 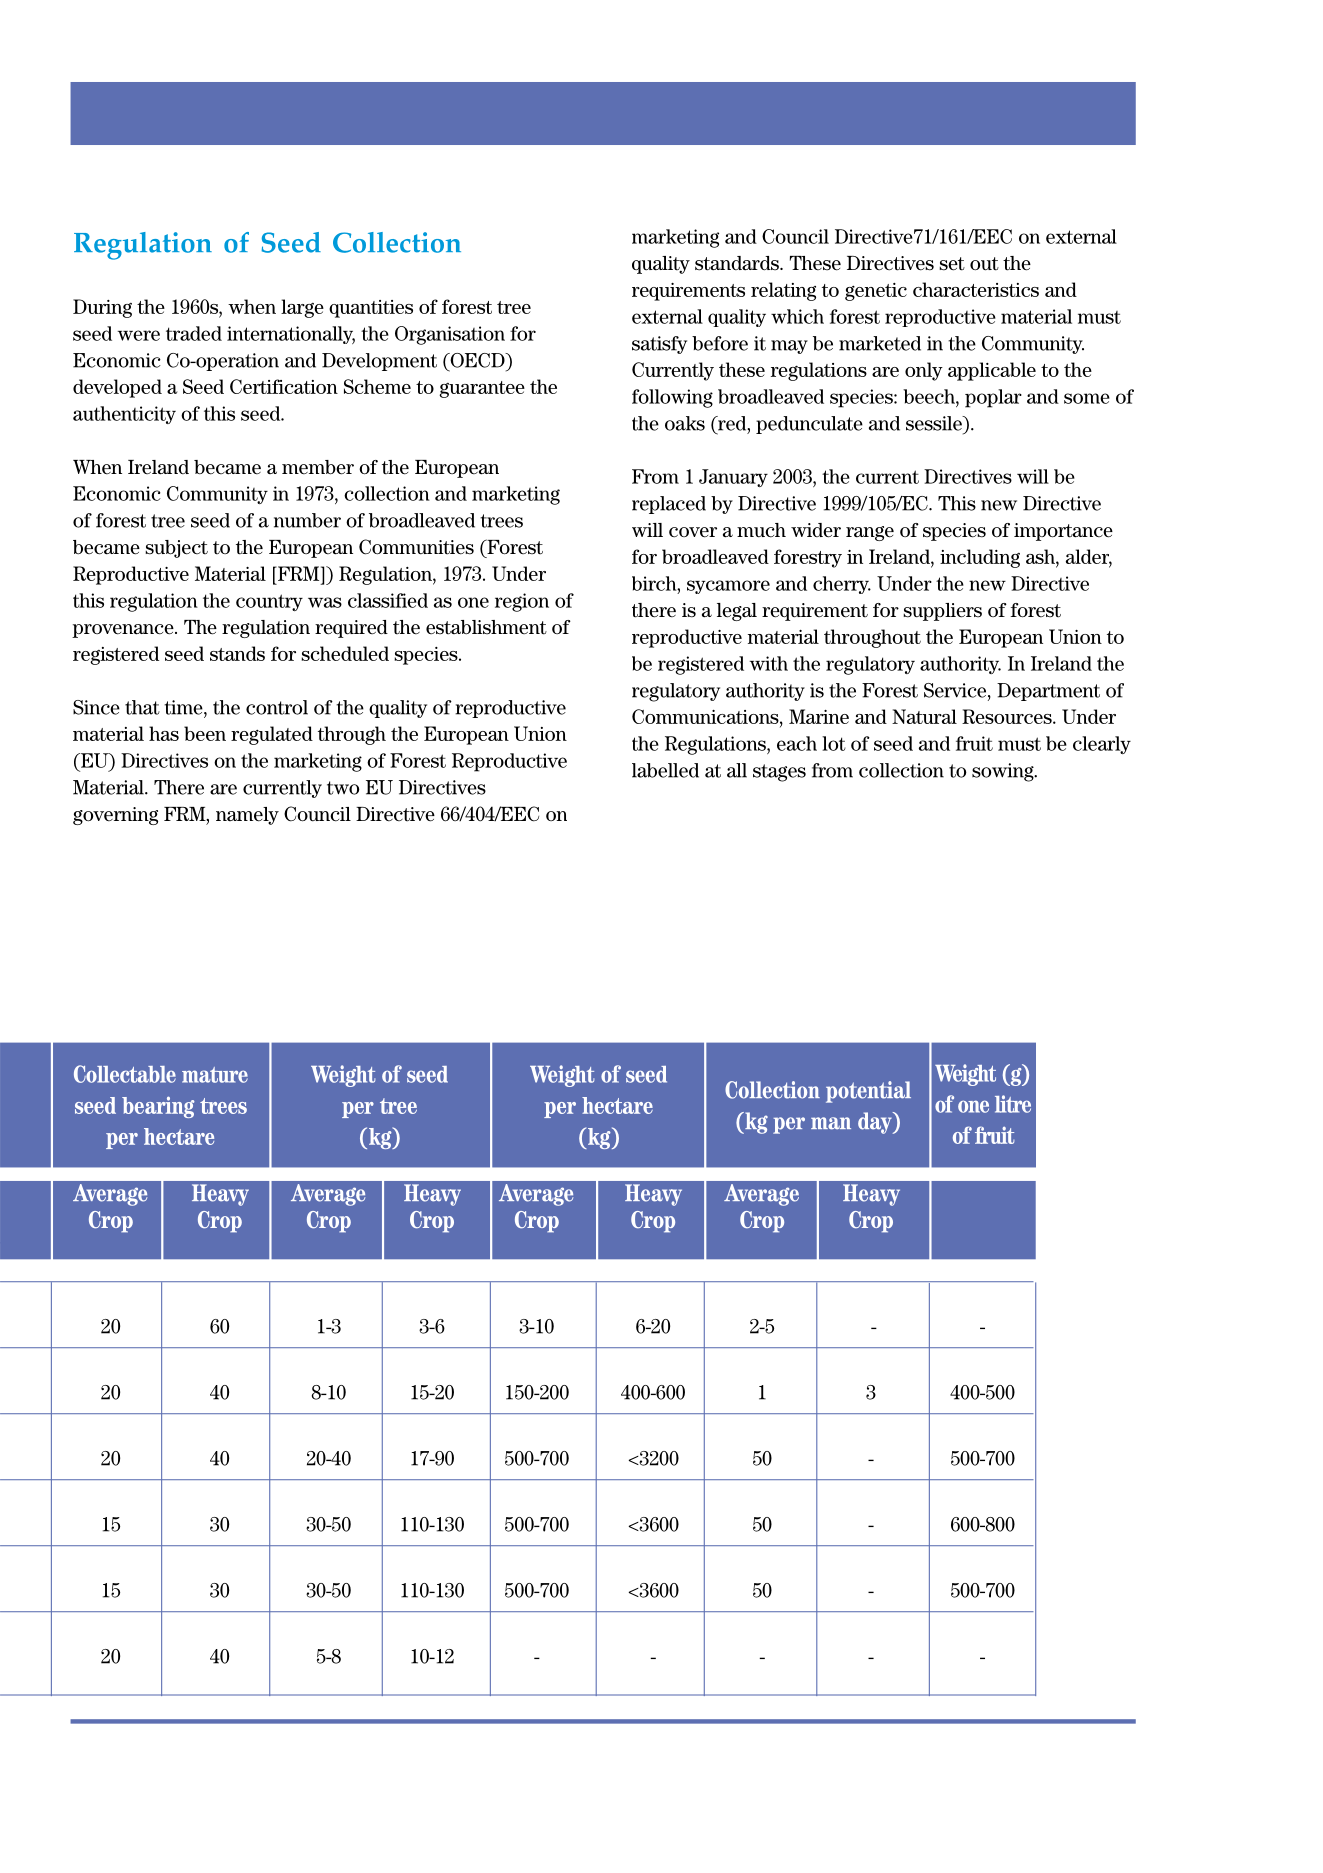 What do you see at coordinates (956, 691) in the document?
I see `Service` at bounding box center [956, 691].
